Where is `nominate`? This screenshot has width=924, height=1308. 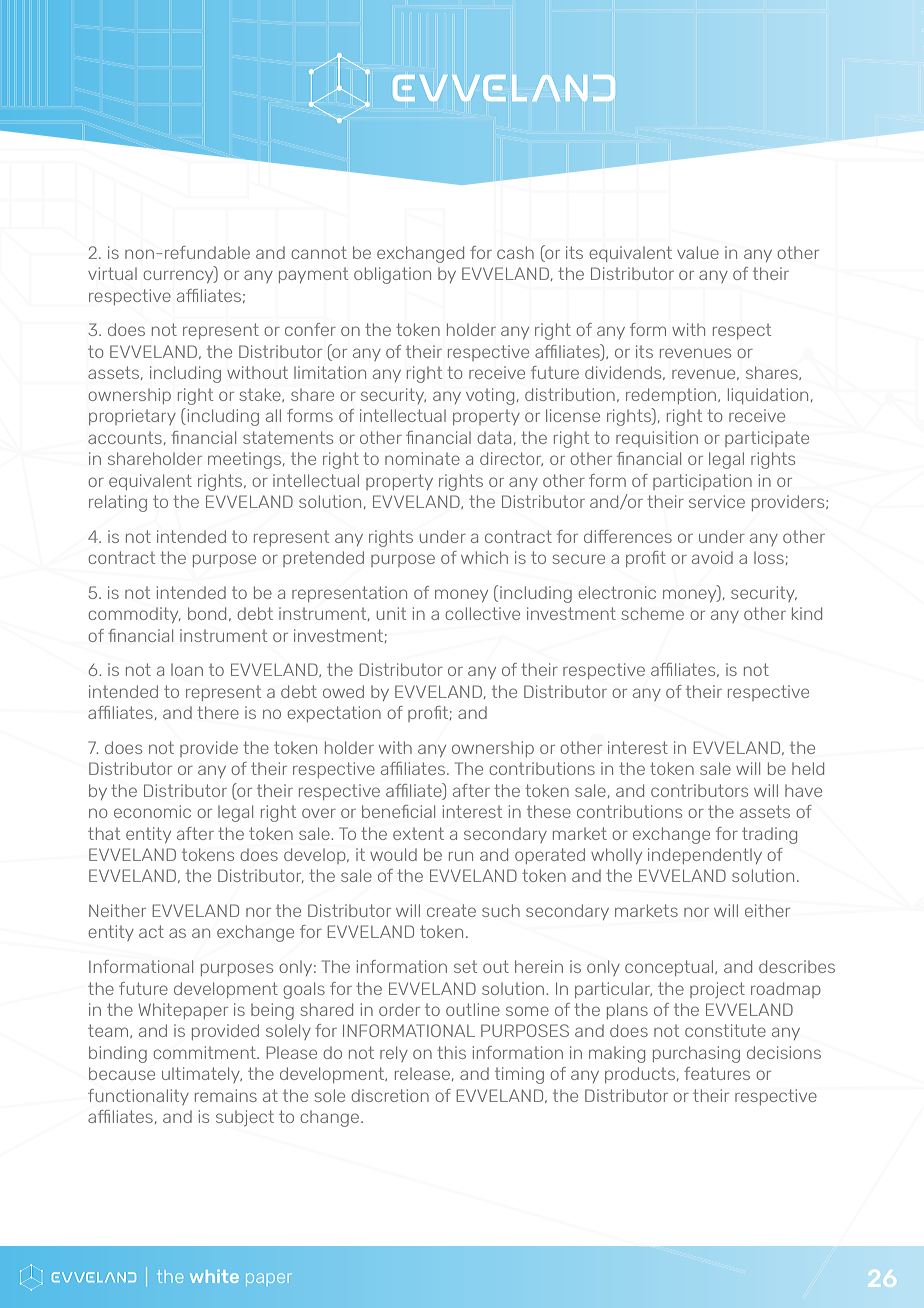
nominate is located at coordinates (422, 458).
